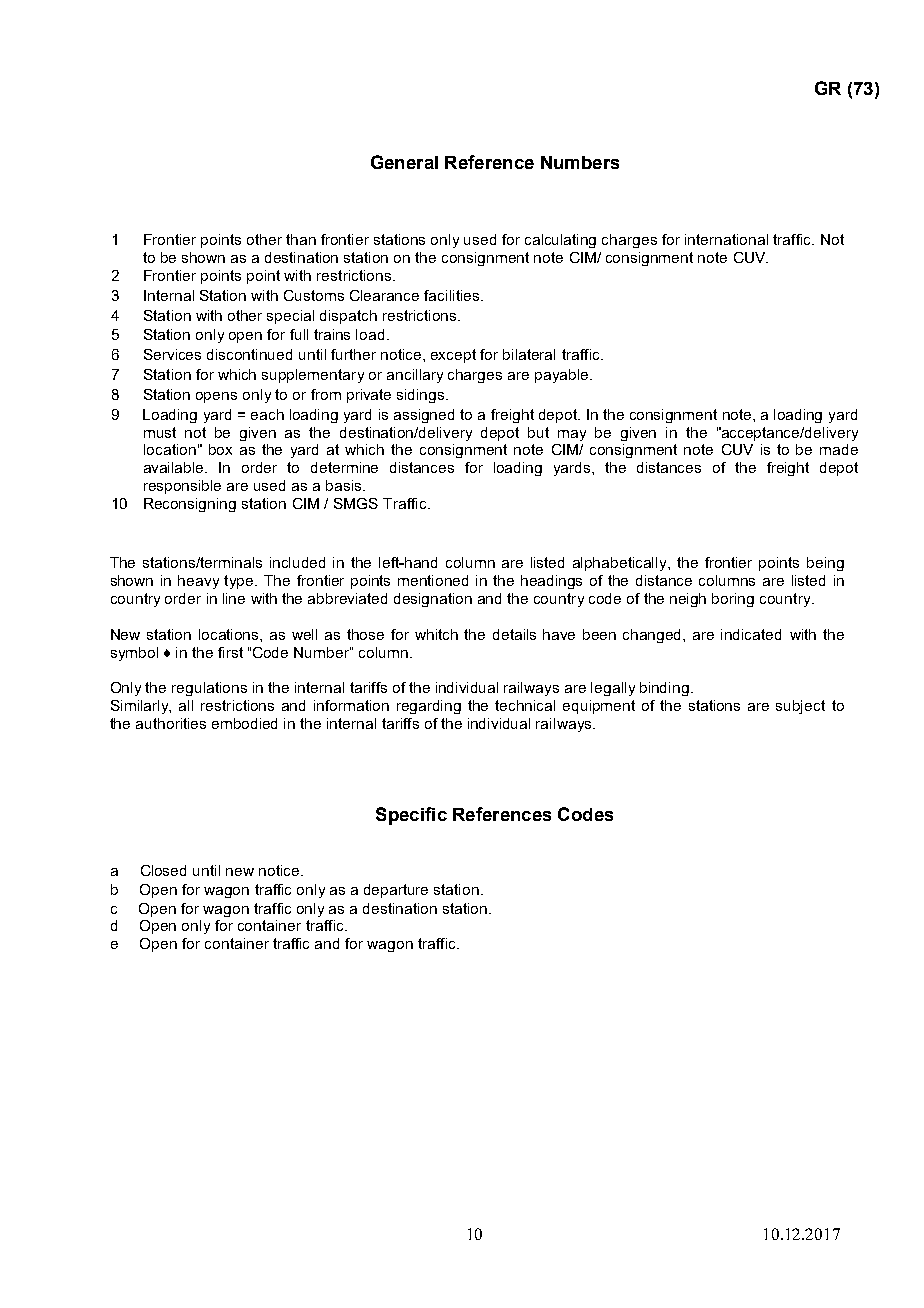 The width and height of the image is (924, 1308). What do you see at coordinates (726, 239) in the image?
I see `international` at bounding box center [726, 239].
